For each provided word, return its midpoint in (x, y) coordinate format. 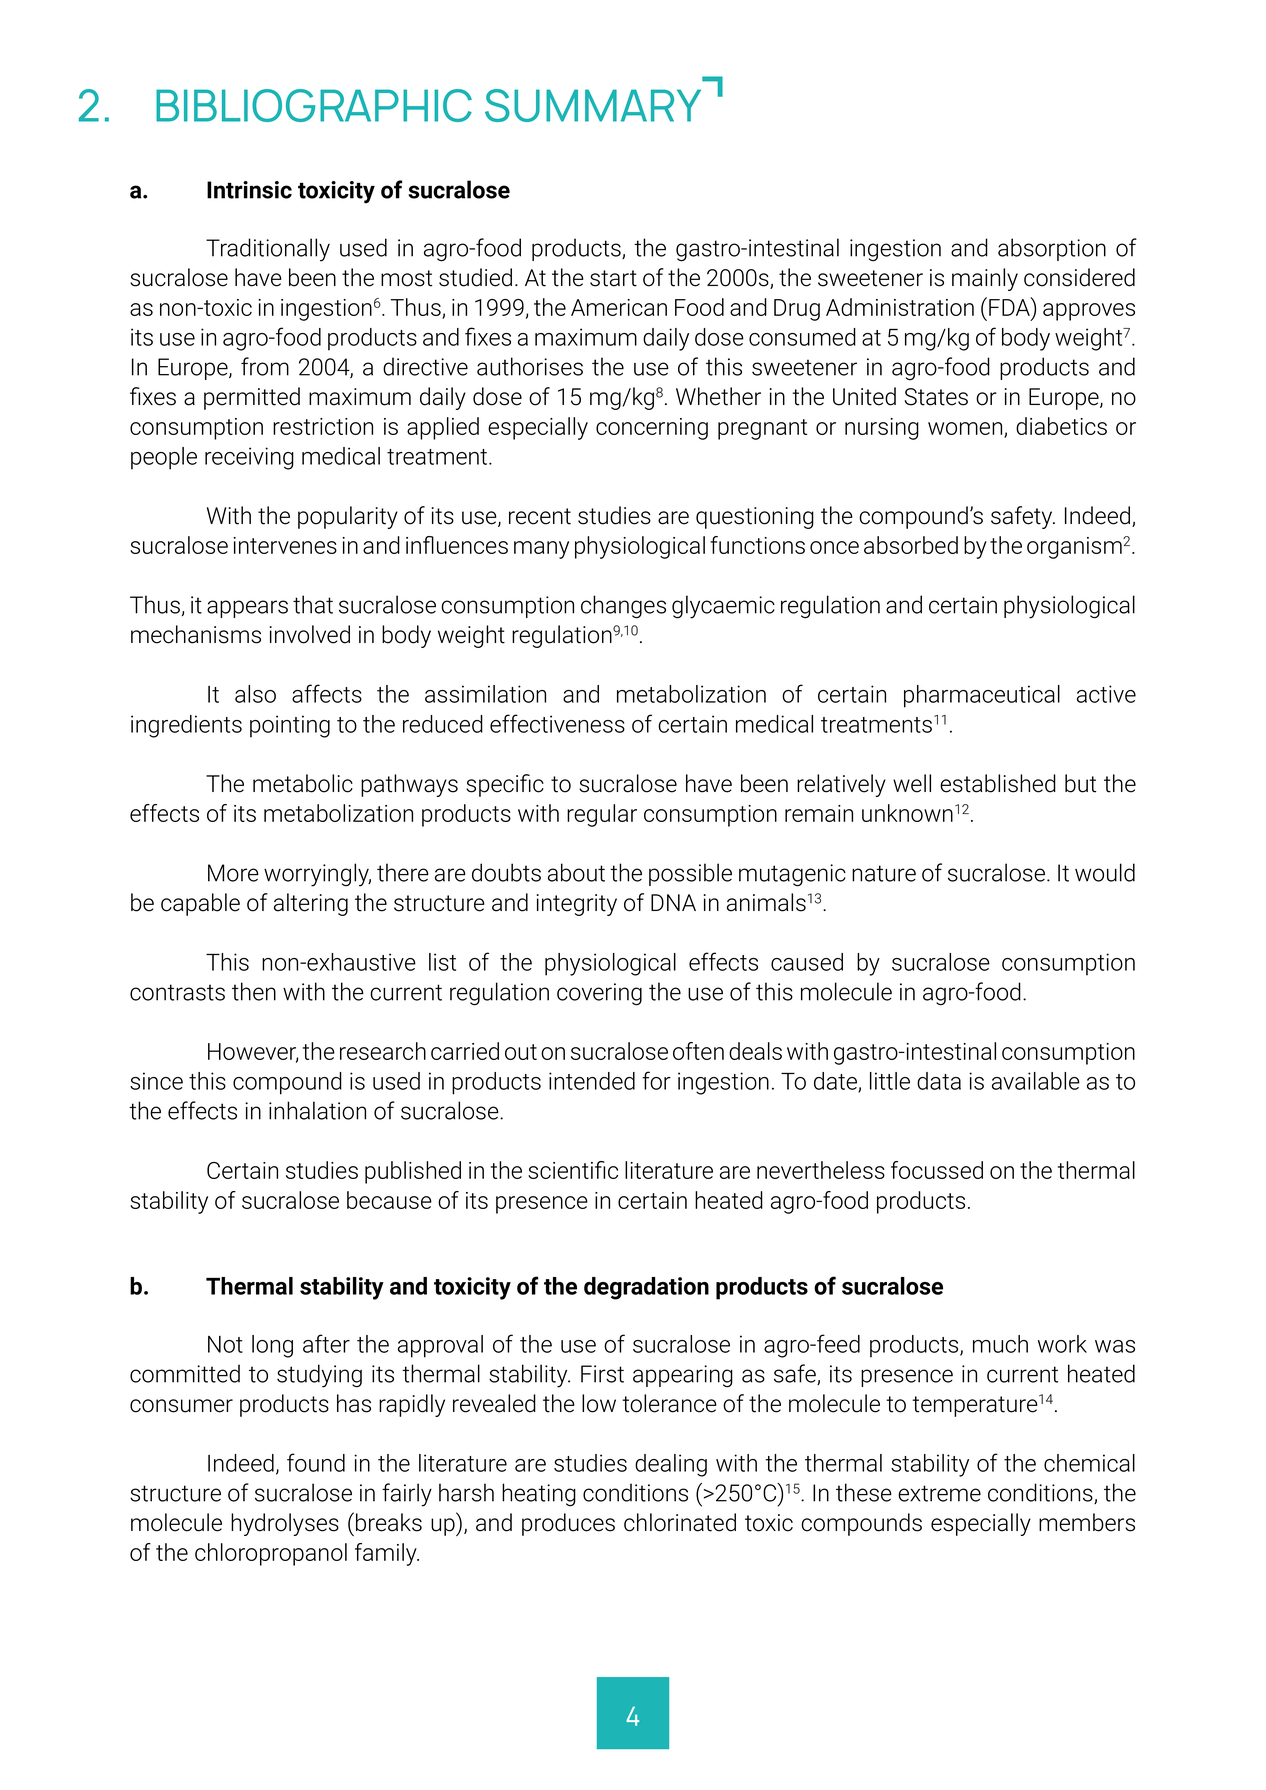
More (233, 873)
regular (602, 815)
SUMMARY (593, 105)
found (316, 1462)
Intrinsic (249, 190)
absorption (1052, 249)
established (998, 783)
